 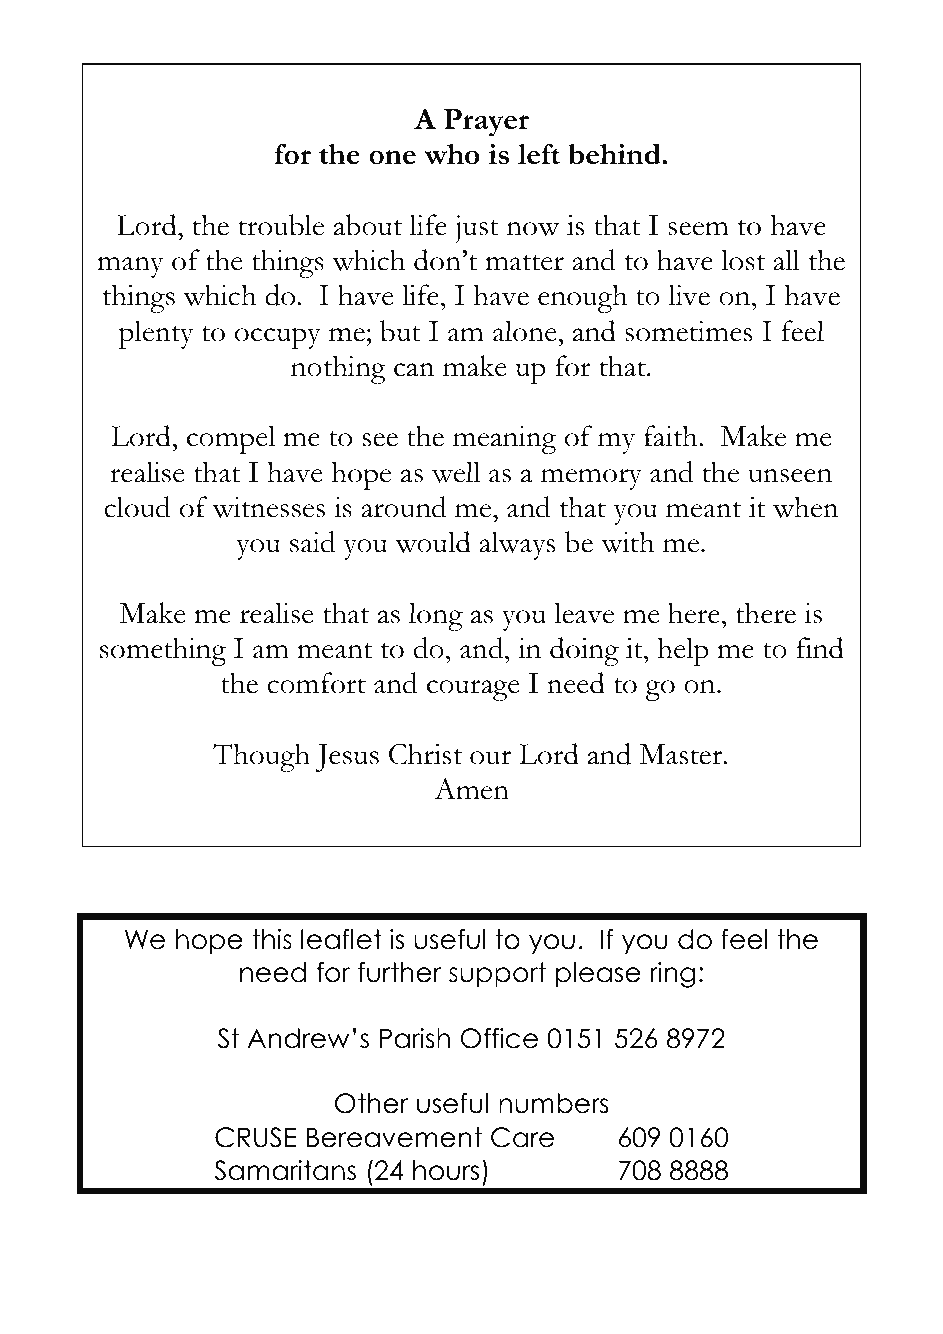 I want to click on long, so click(x=436, y=616).
